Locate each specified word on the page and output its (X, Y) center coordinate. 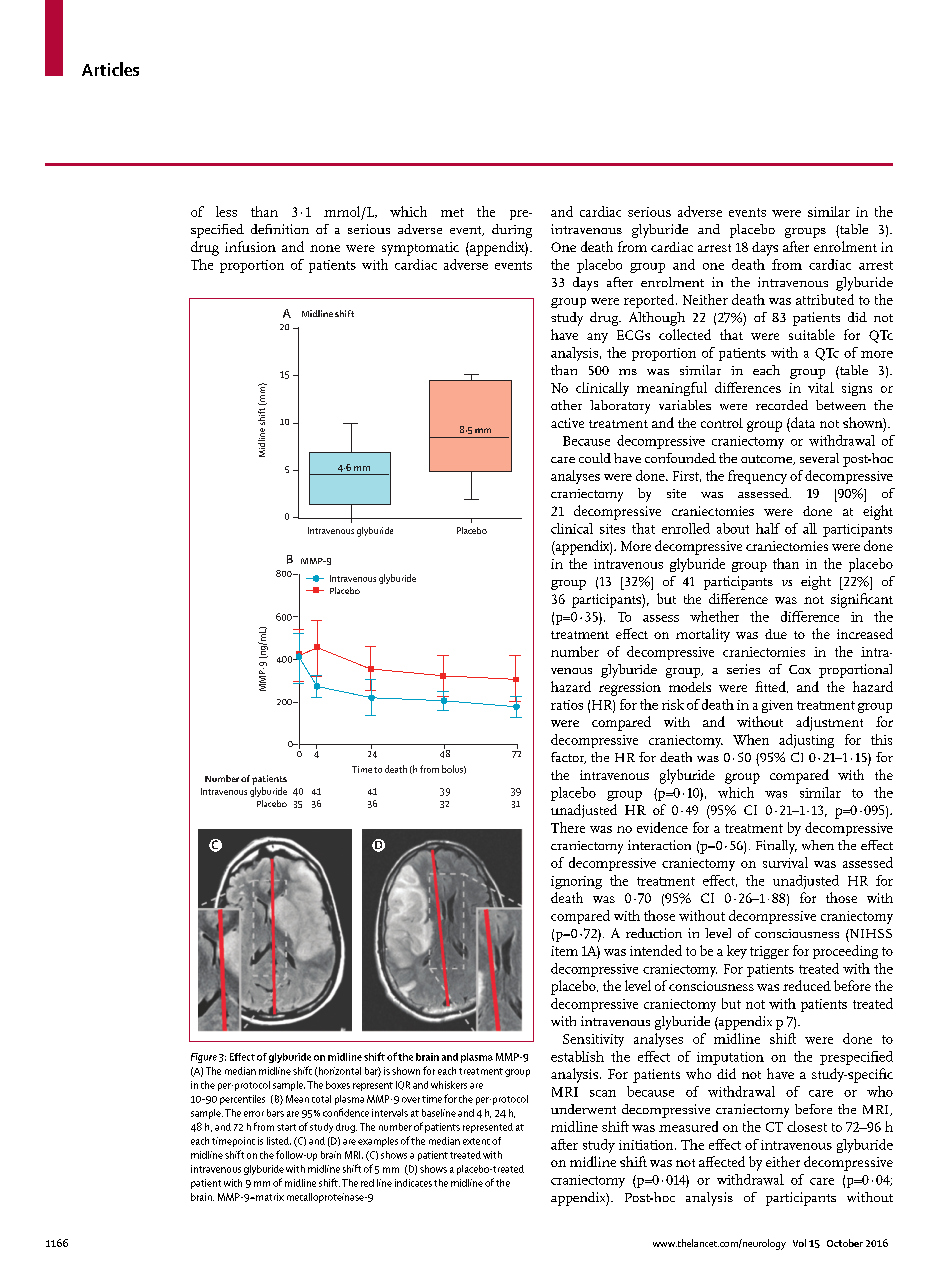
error (254, 1114)
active (567, 423)
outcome (768, 460)
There (568, 827)
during (512, 231)
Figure (204, 1058)
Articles (110, 69)
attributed (825, 299)
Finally (776, 847)
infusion (250, 246)
